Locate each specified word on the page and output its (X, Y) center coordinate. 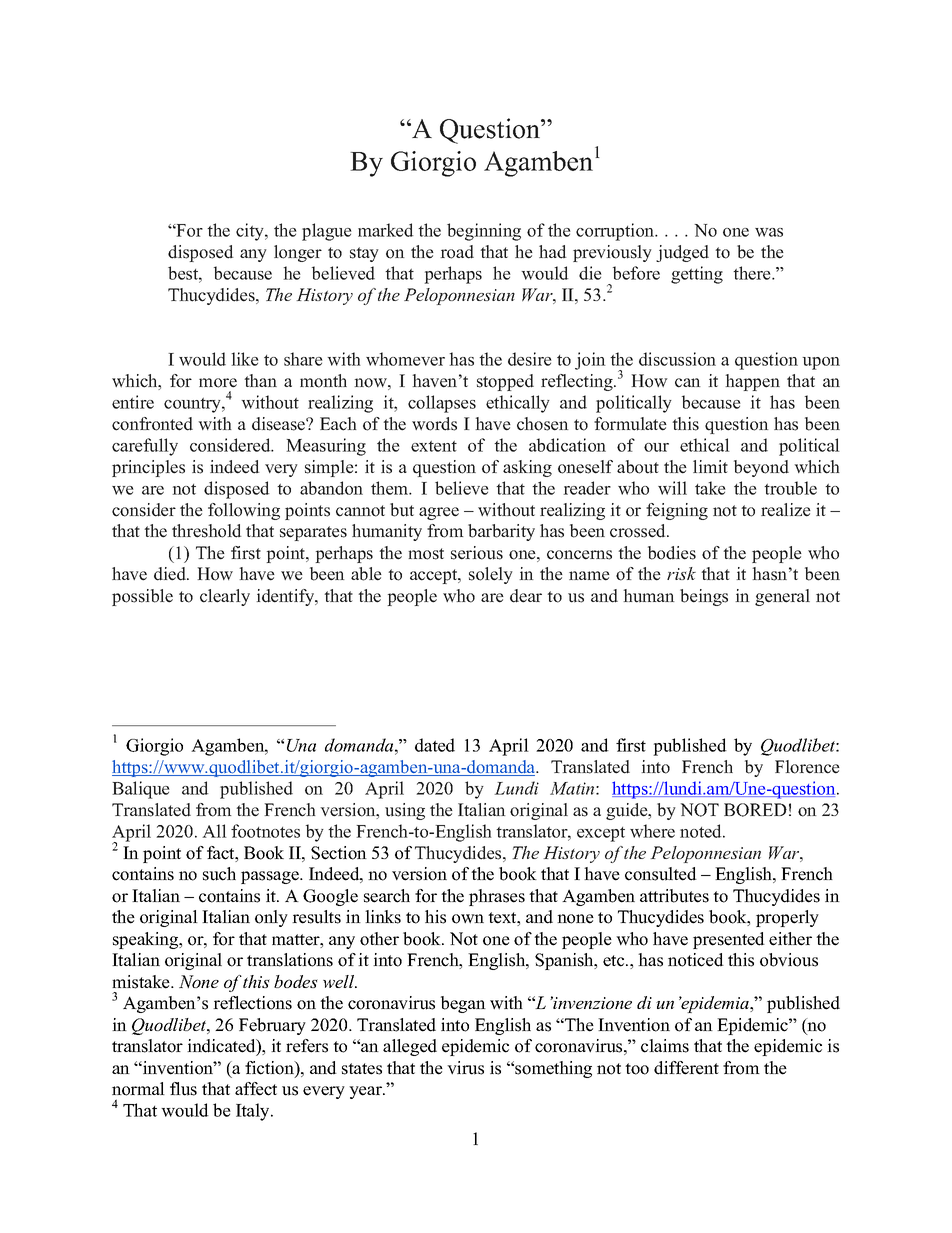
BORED (755, 810)
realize (786, 510)
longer (298, 253)
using (405, 811)
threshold (207, 531)
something (552, 1069)
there (753, 273)
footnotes (265, 831)
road (457, 252)
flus (183, 1089)
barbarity (501, 532)
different (686, 1068)
